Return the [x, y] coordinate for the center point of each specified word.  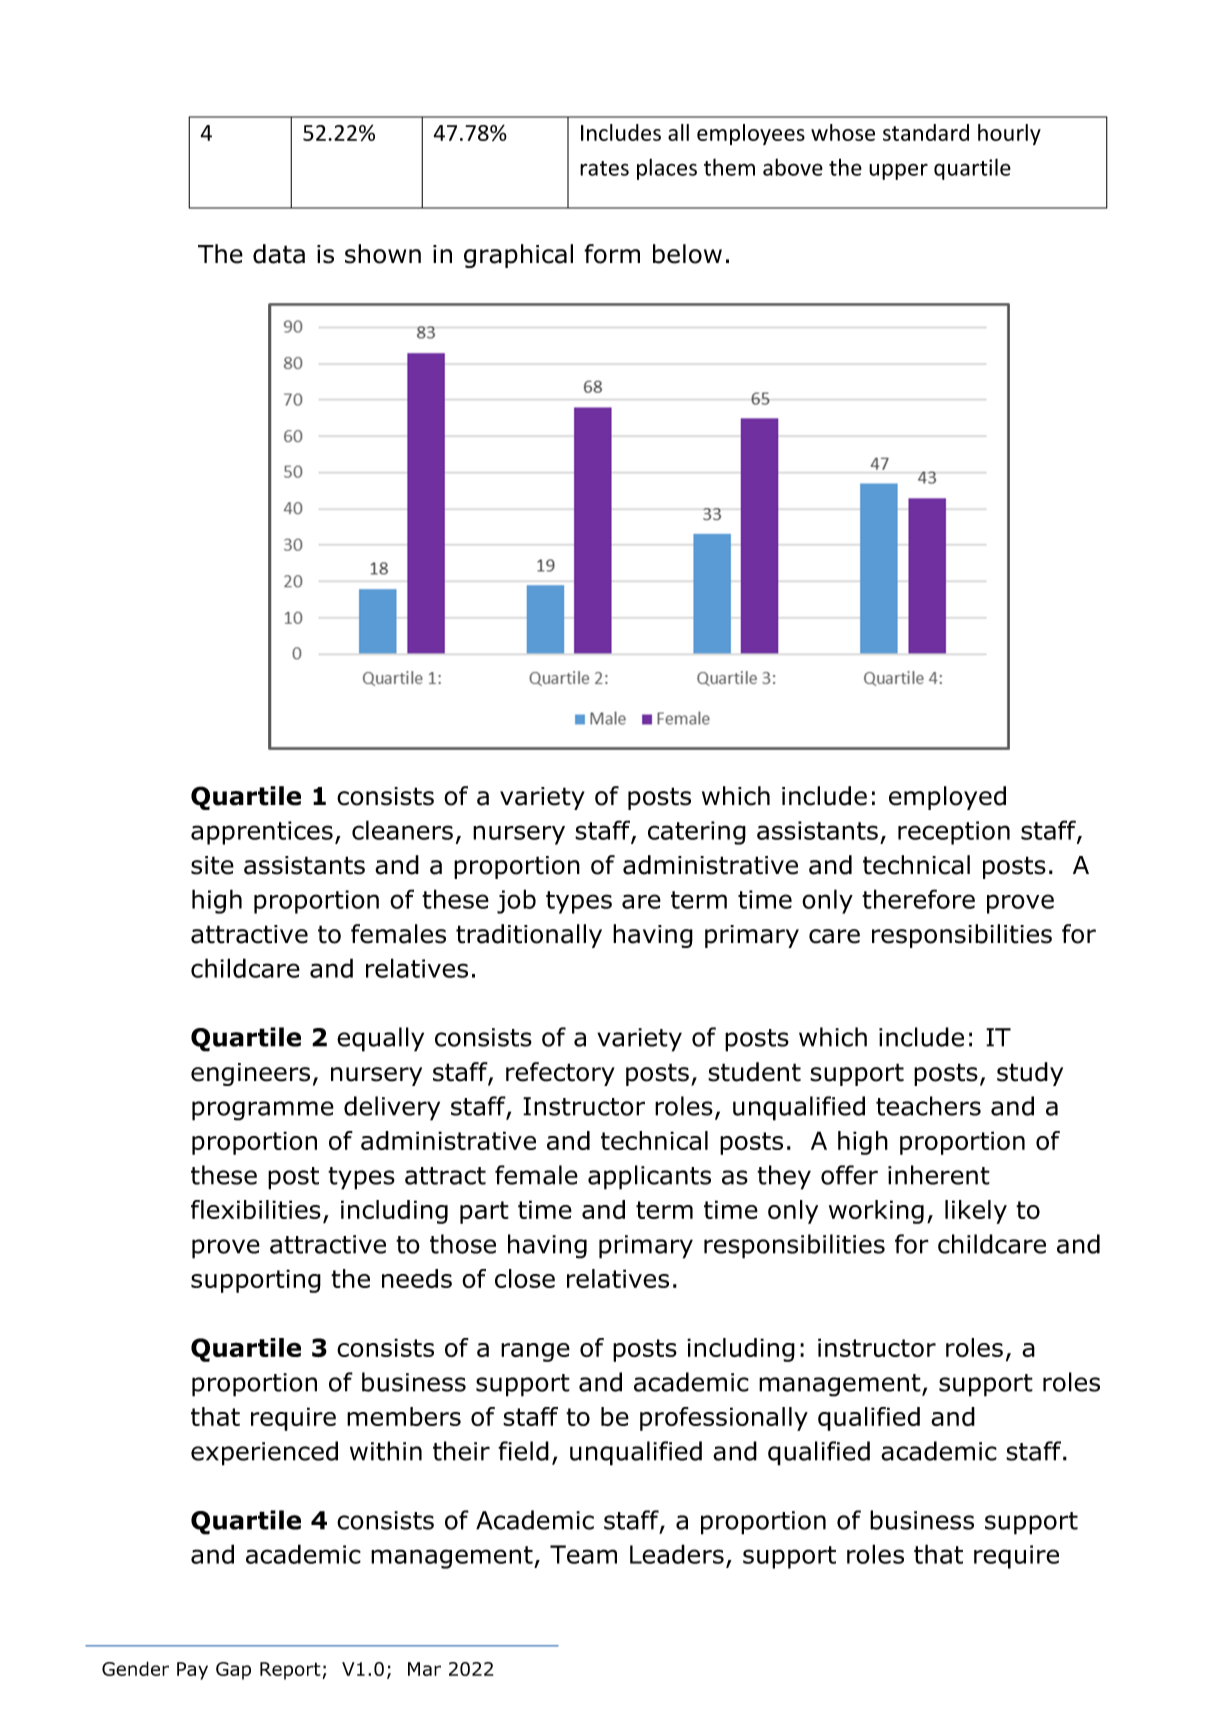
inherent [939, 1175]
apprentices [262, 833]
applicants [649, 1177]
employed [947, 798]
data [279, 254]
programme [263, 1111]
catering [697, 833]
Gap [233, 1671]
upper [898, 171]
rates [604, 168]
